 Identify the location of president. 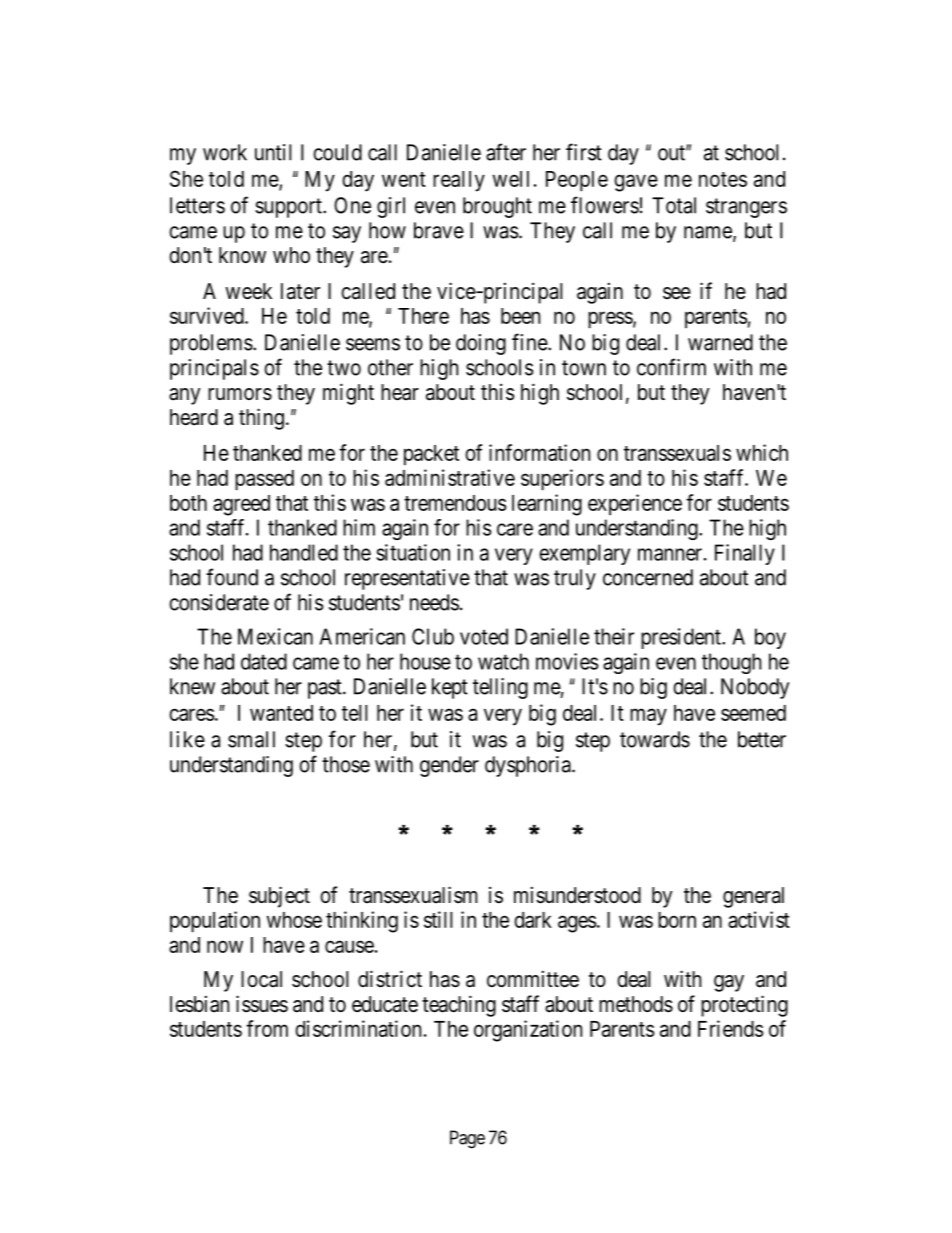
(682, 638).
